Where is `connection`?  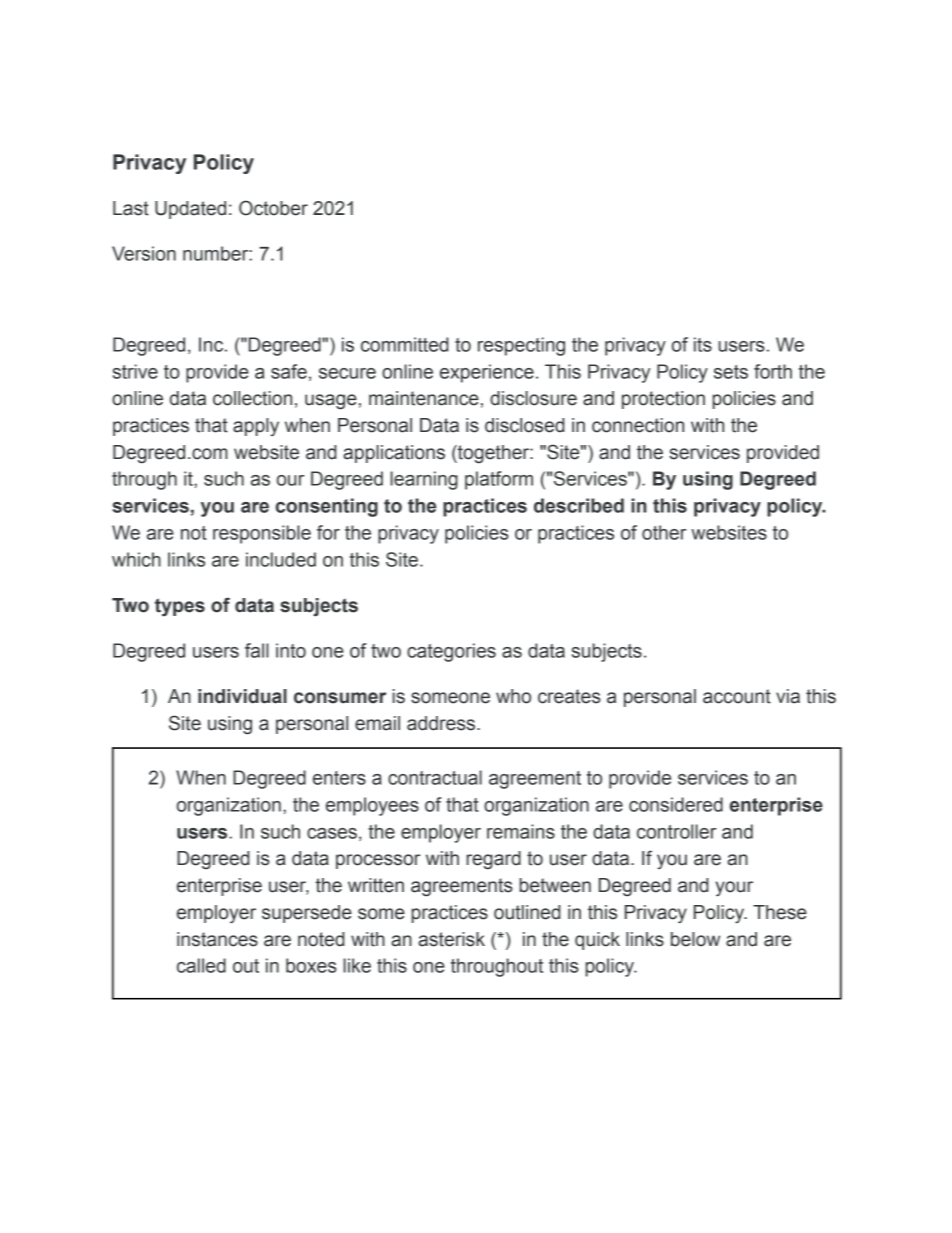
connection is located at coordinates (638, 425).
